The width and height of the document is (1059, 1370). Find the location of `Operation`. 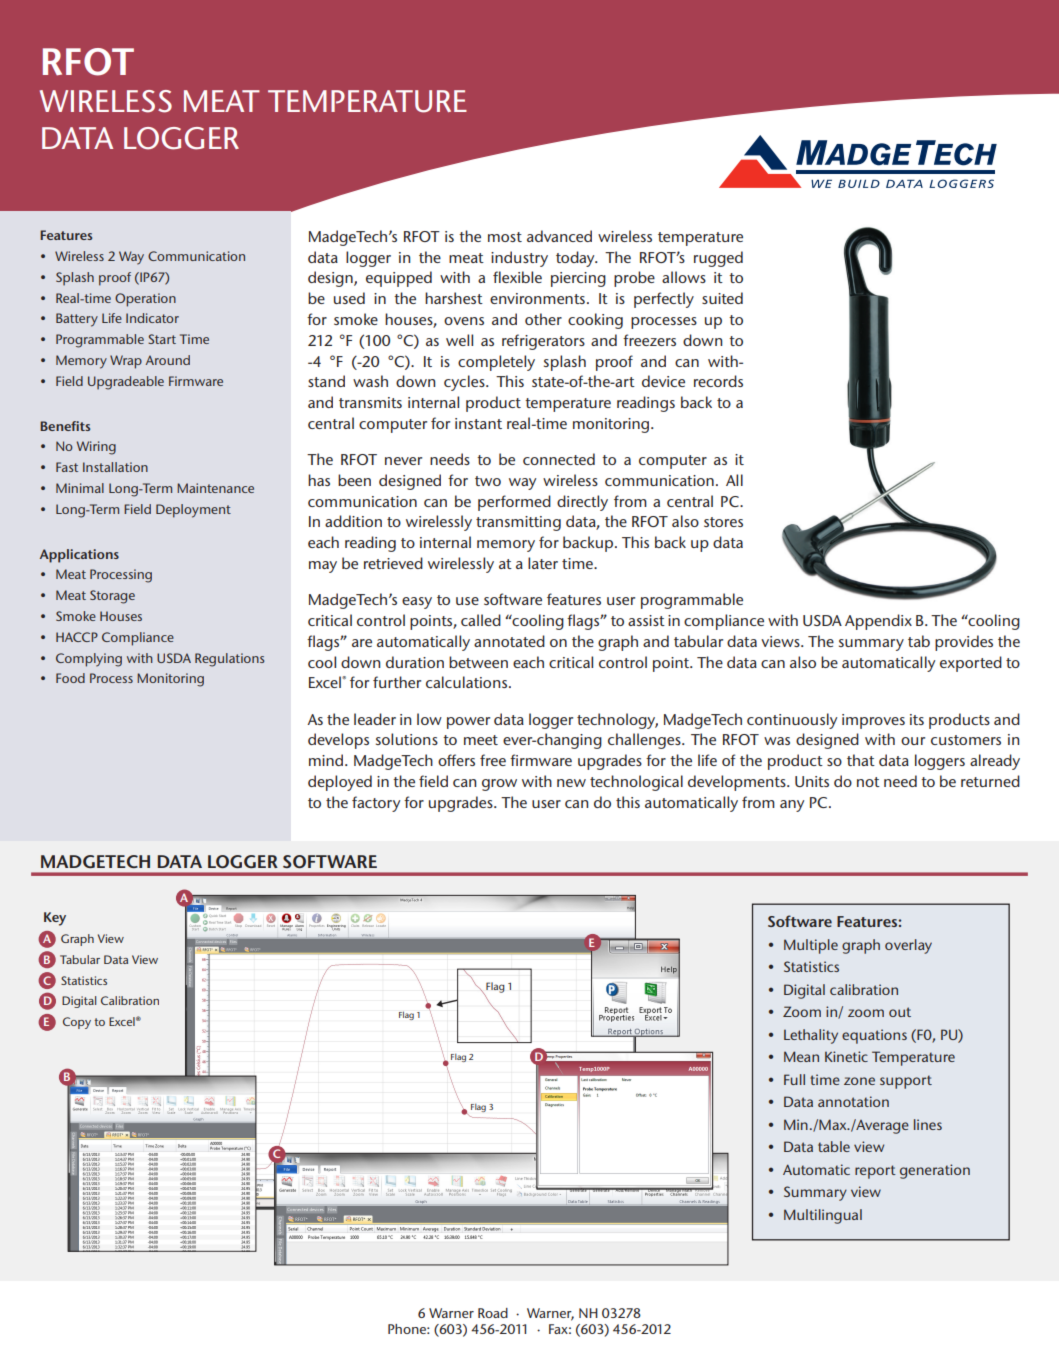

Operation is located at coordinates (145, 300).
